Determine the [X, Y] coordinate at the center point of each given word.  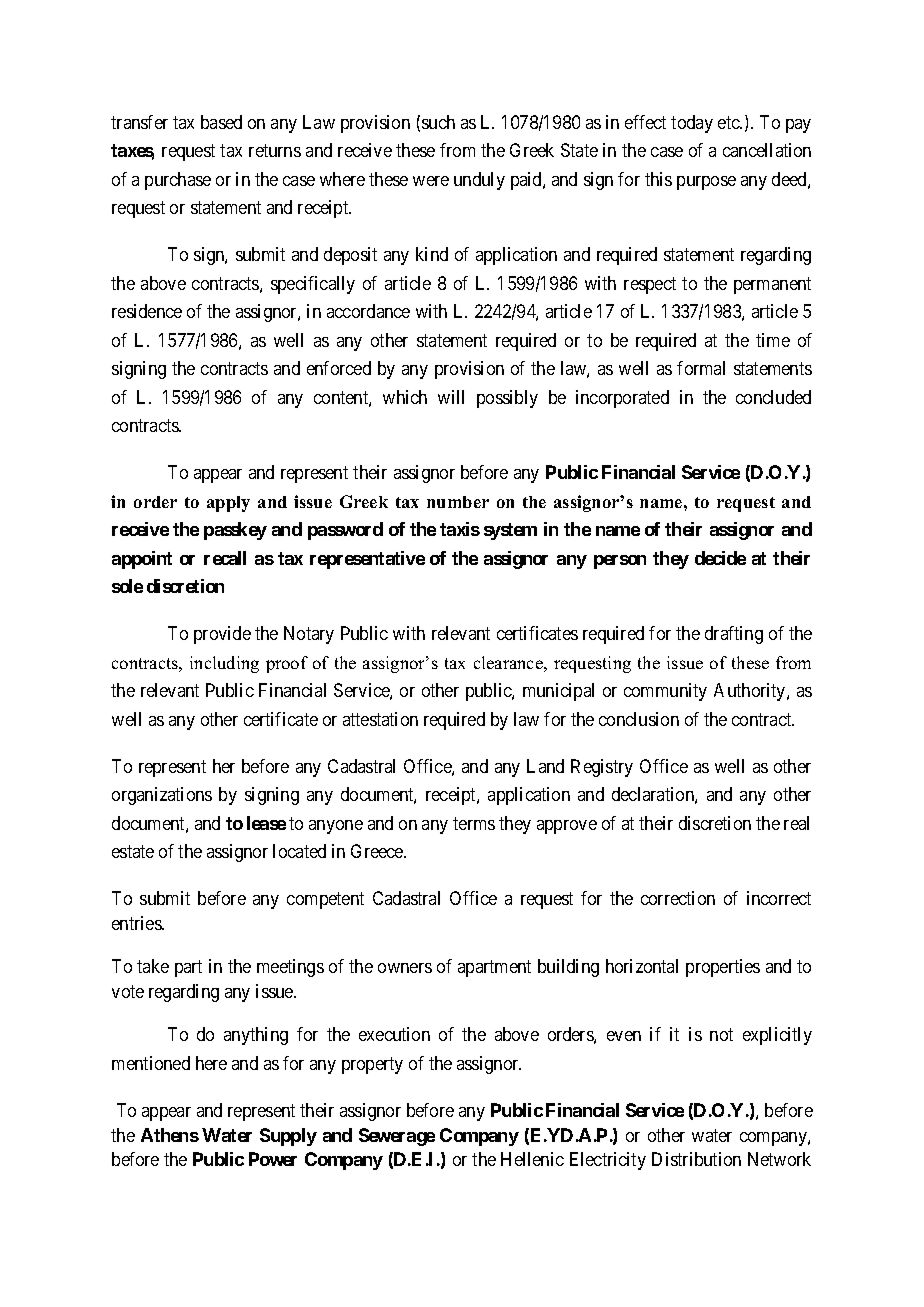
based [221, 122]
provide [222, 635]
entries [137, 923]
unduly [479, 181]
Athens [170, 1135]
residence [147, 311]
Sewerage [397, 1137]
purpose [706, 183]
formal [701, 368]
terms [474, 823]
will [451, 397]
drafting [734, 635]
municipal [558, 692]
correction [678, 898]
